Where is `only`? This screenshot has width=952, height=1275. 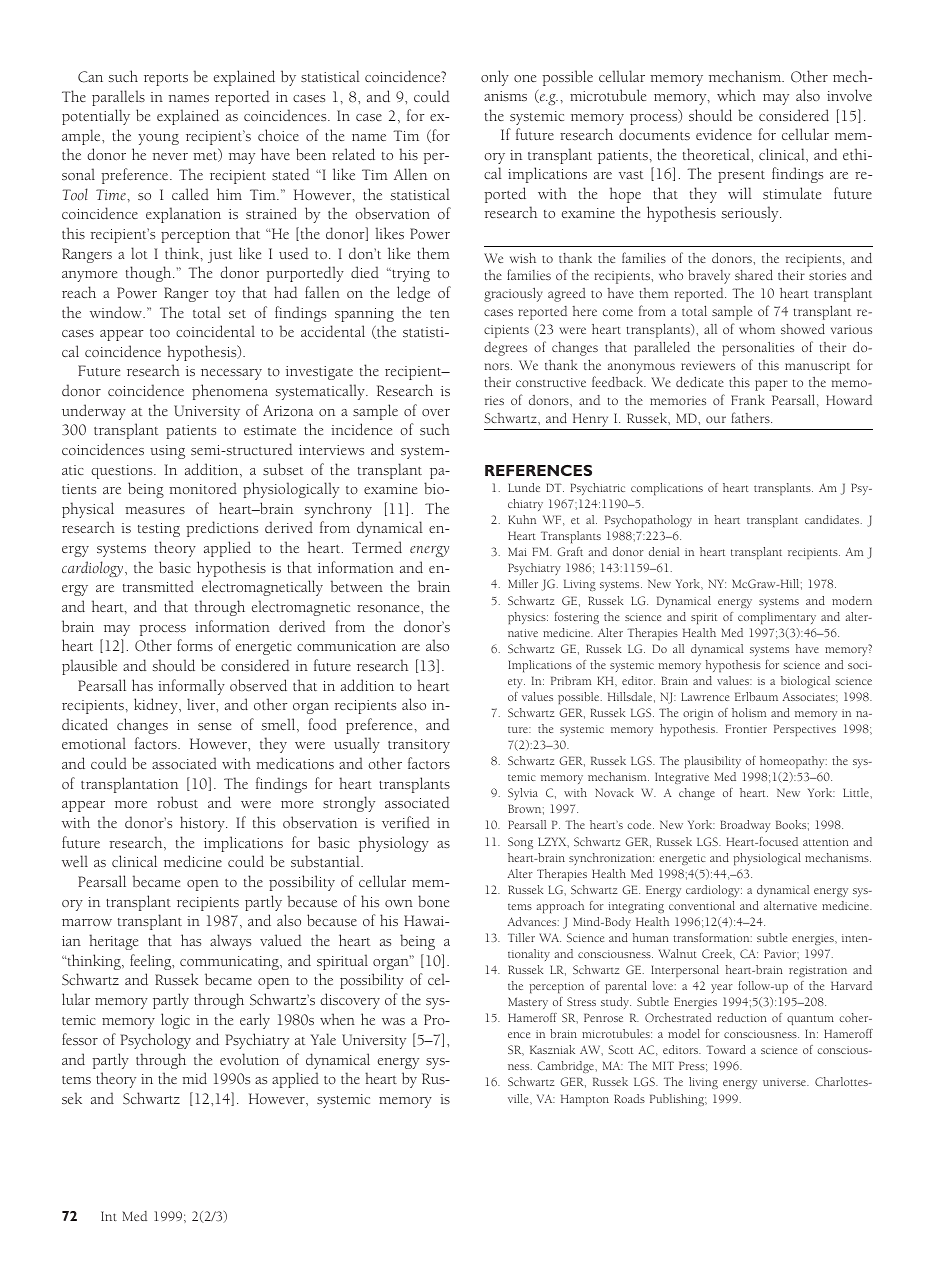 only is located at coordinates (495, 78).
